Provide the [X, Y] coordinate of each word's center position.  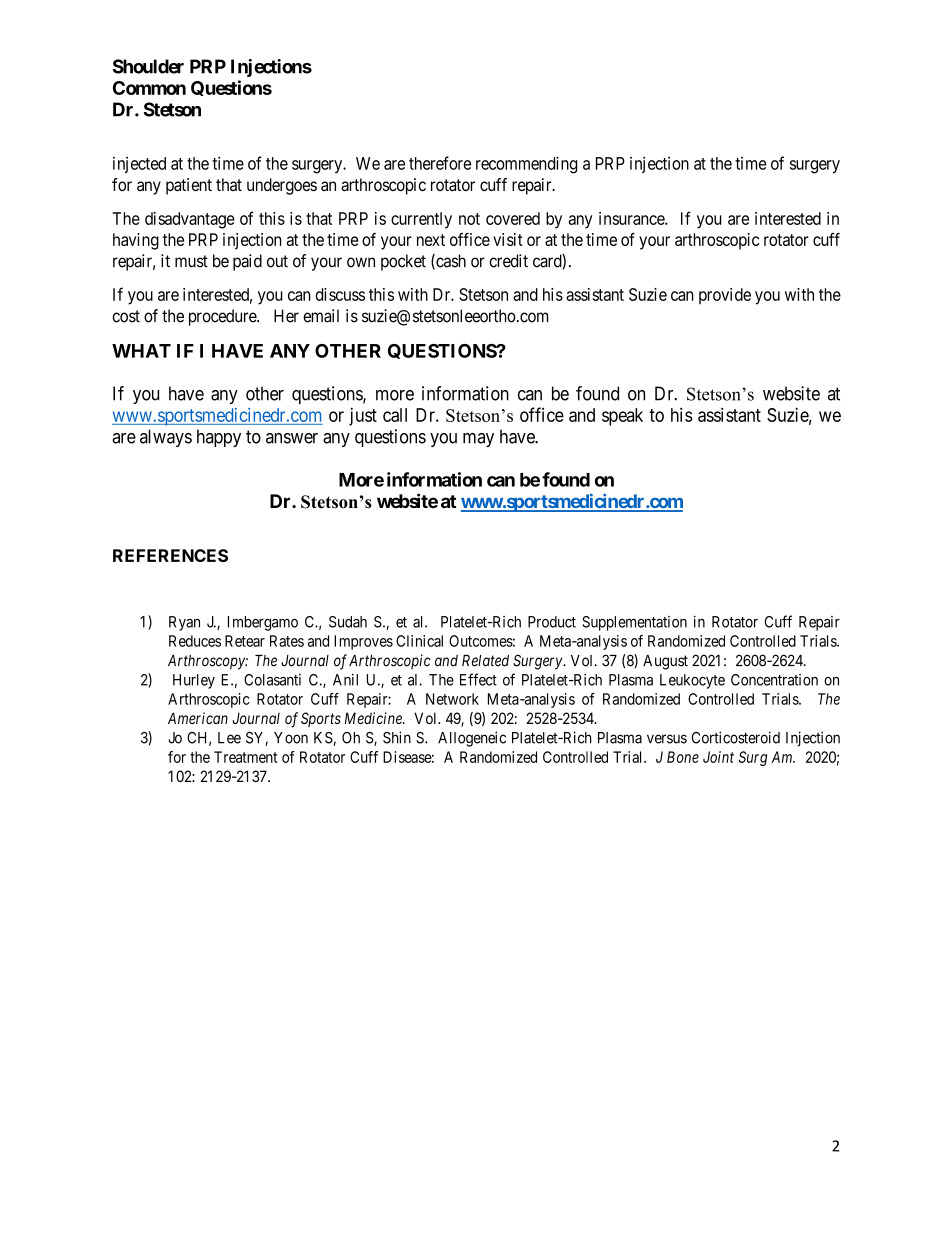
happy [219, 438]
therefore [440, 163]
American [198, 718]
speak [622, 417]
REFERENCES [170, 555]
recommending [526, 165]
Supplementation [634, 623]
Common [149, 88]
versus [667, 739]
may [478, 440]
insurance [632, 218]
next [431, 240]
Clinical [419, 641]
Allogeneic [472, 739]
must [191, 261]
